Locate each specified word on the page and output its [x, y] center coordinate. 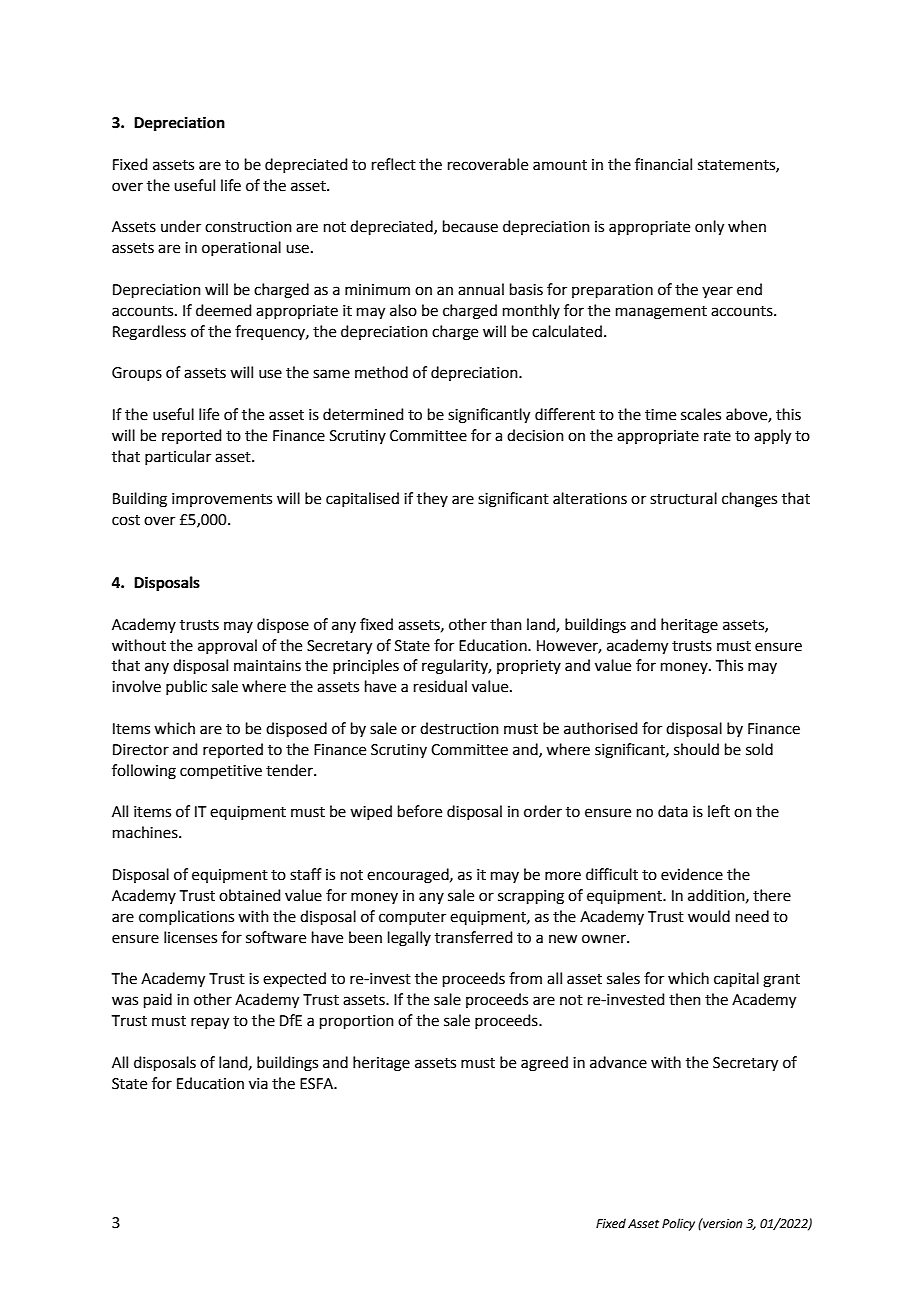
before [420, 811]
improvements [222, 500]
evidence [692, 874]
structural [683, 498]
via [258, 1084]
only [709, 228]
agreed [544, 1064]
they [432, 499]
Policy [678, 1224]
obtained [250, 895]
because [470, 226]
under [181, 226]
